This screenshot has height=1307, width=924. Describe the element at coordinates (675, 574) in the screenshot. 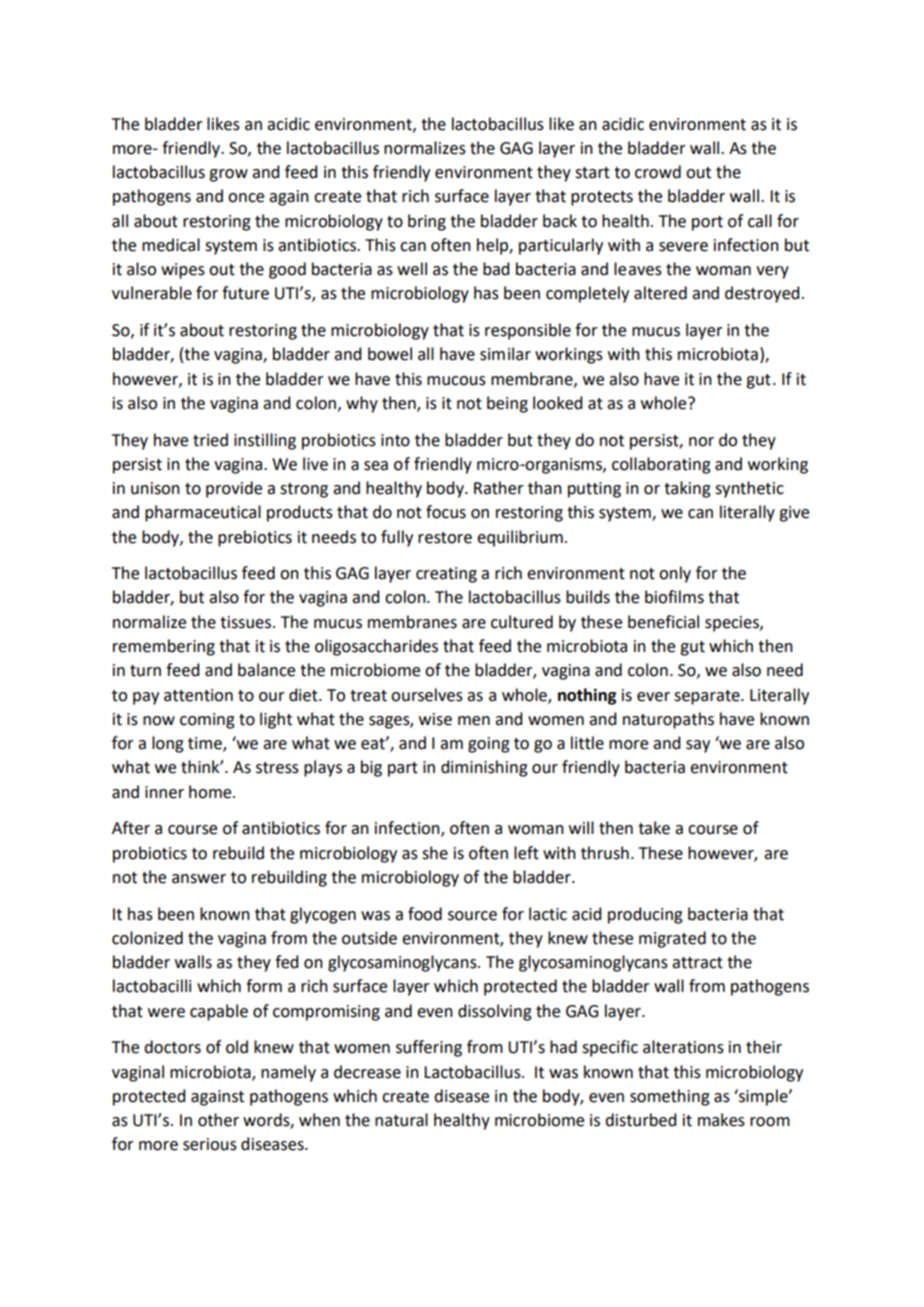

I see `only` at that location.
